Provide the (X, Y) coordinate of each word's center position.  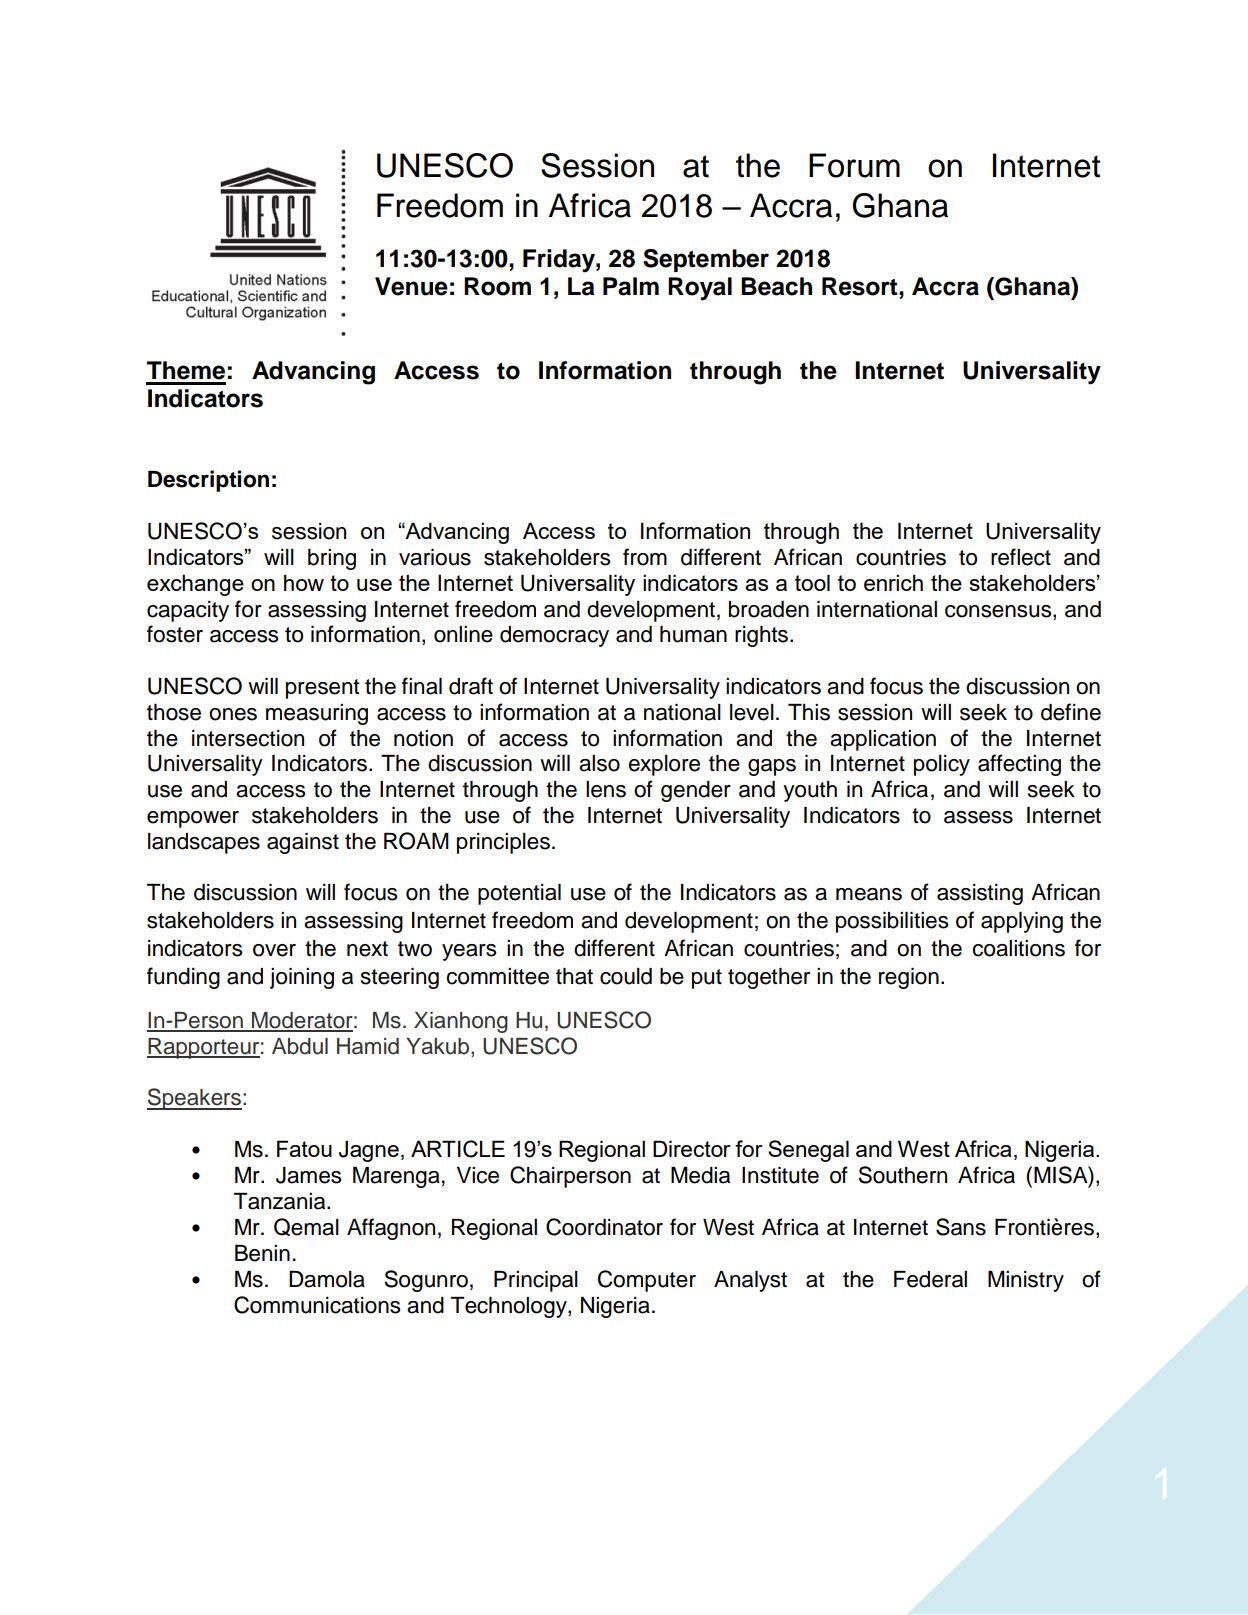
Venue (411, 286)
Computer (647, 1281)
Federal (930, 1279)
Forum (854, 165)
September (706, 260)
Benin (262, 1253)
